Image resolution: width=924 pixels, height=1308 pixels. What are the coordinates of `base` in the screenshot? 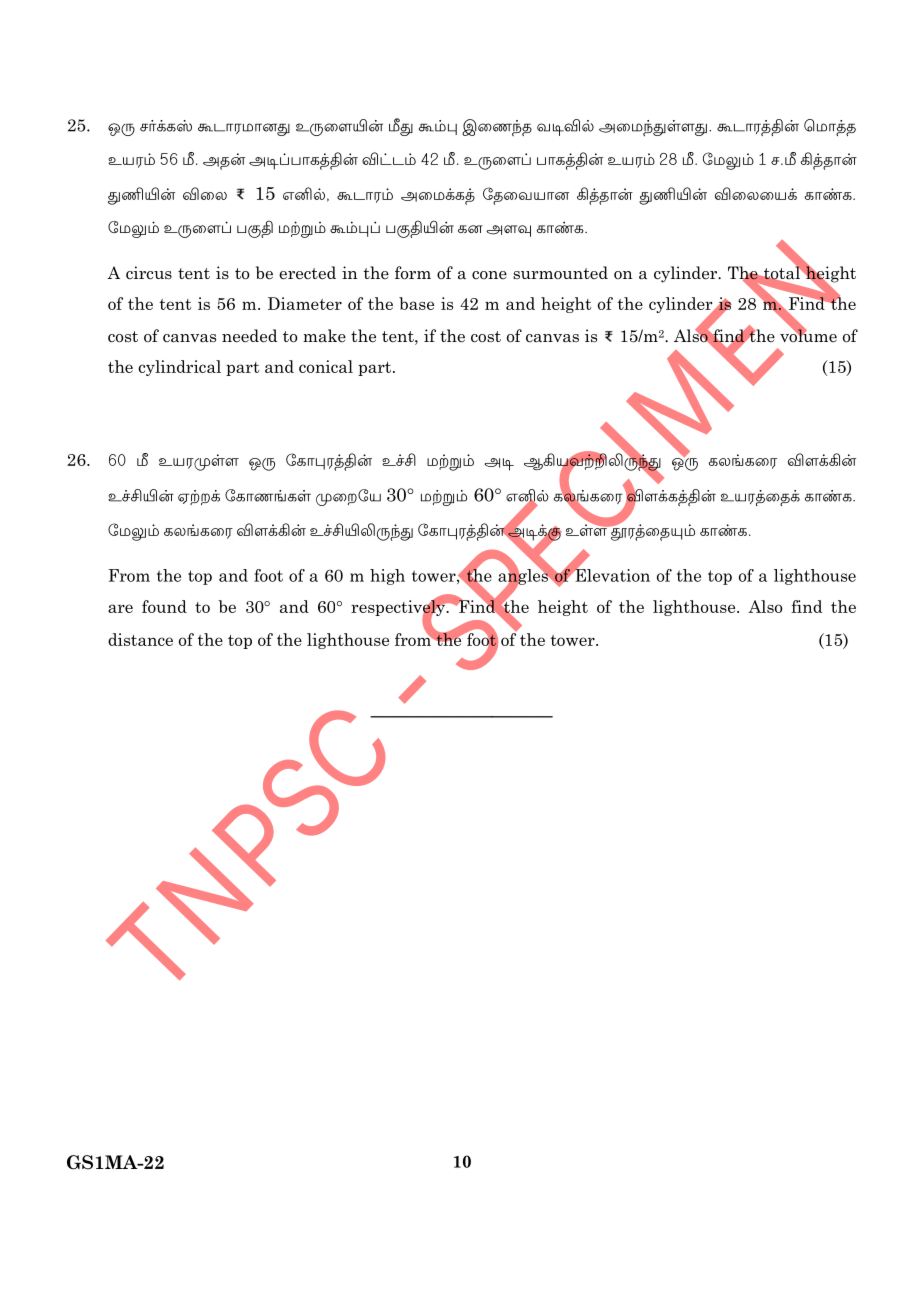 It's located at (416, 303).
